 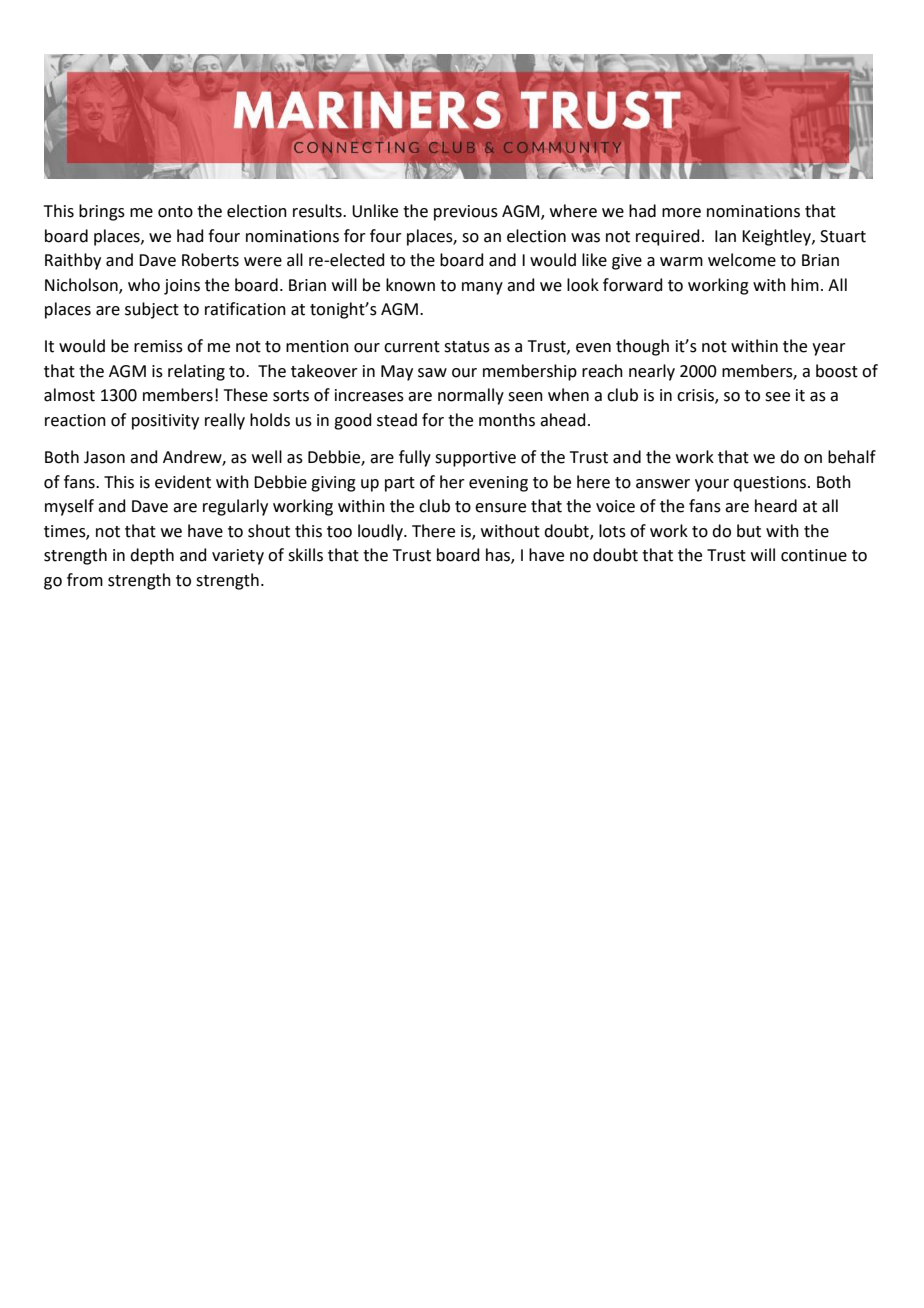 What do you see at coordinates (246, 395) in the document?
I see `These` at bounding box center [246, 395].
